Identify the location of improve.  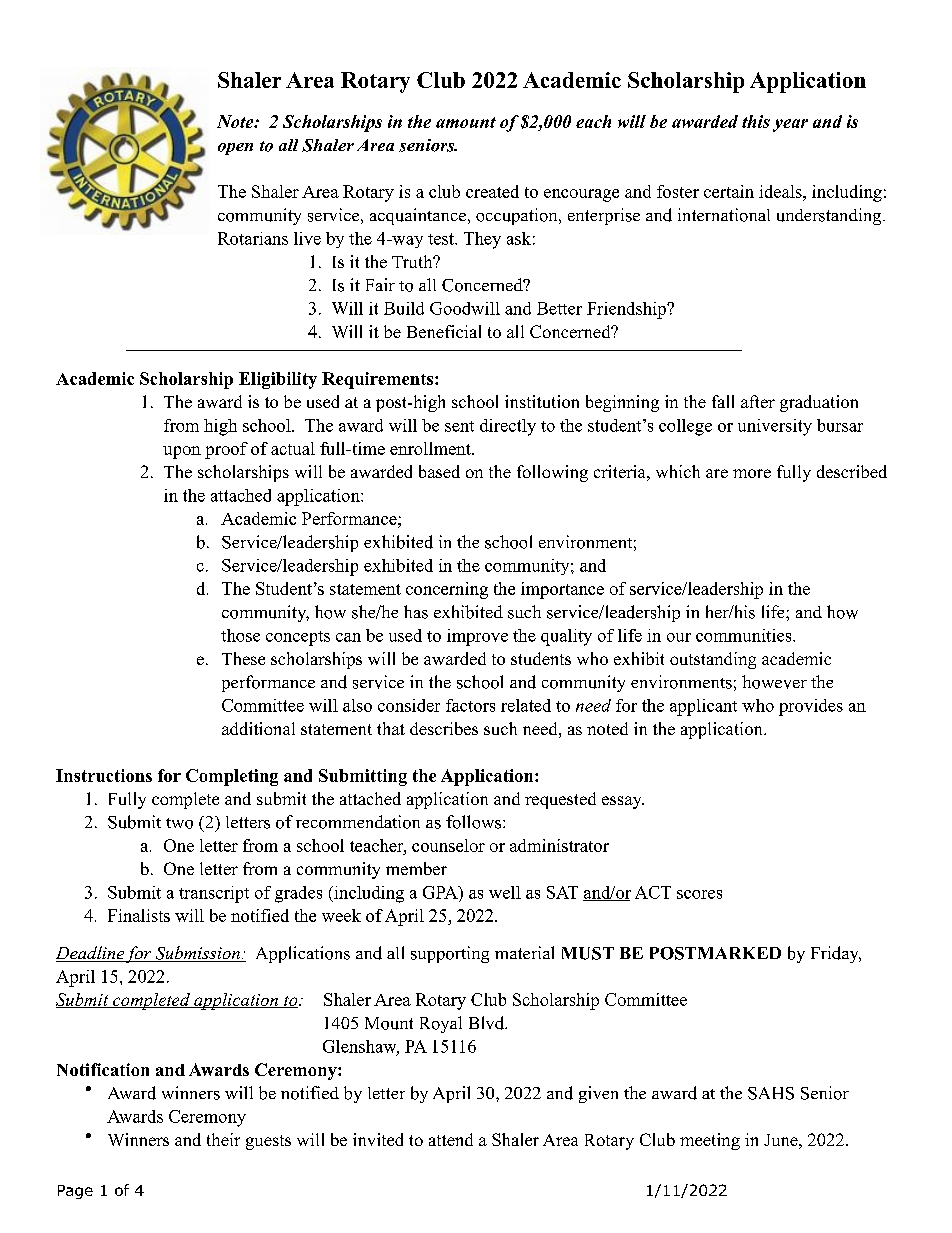
(477, 637).
